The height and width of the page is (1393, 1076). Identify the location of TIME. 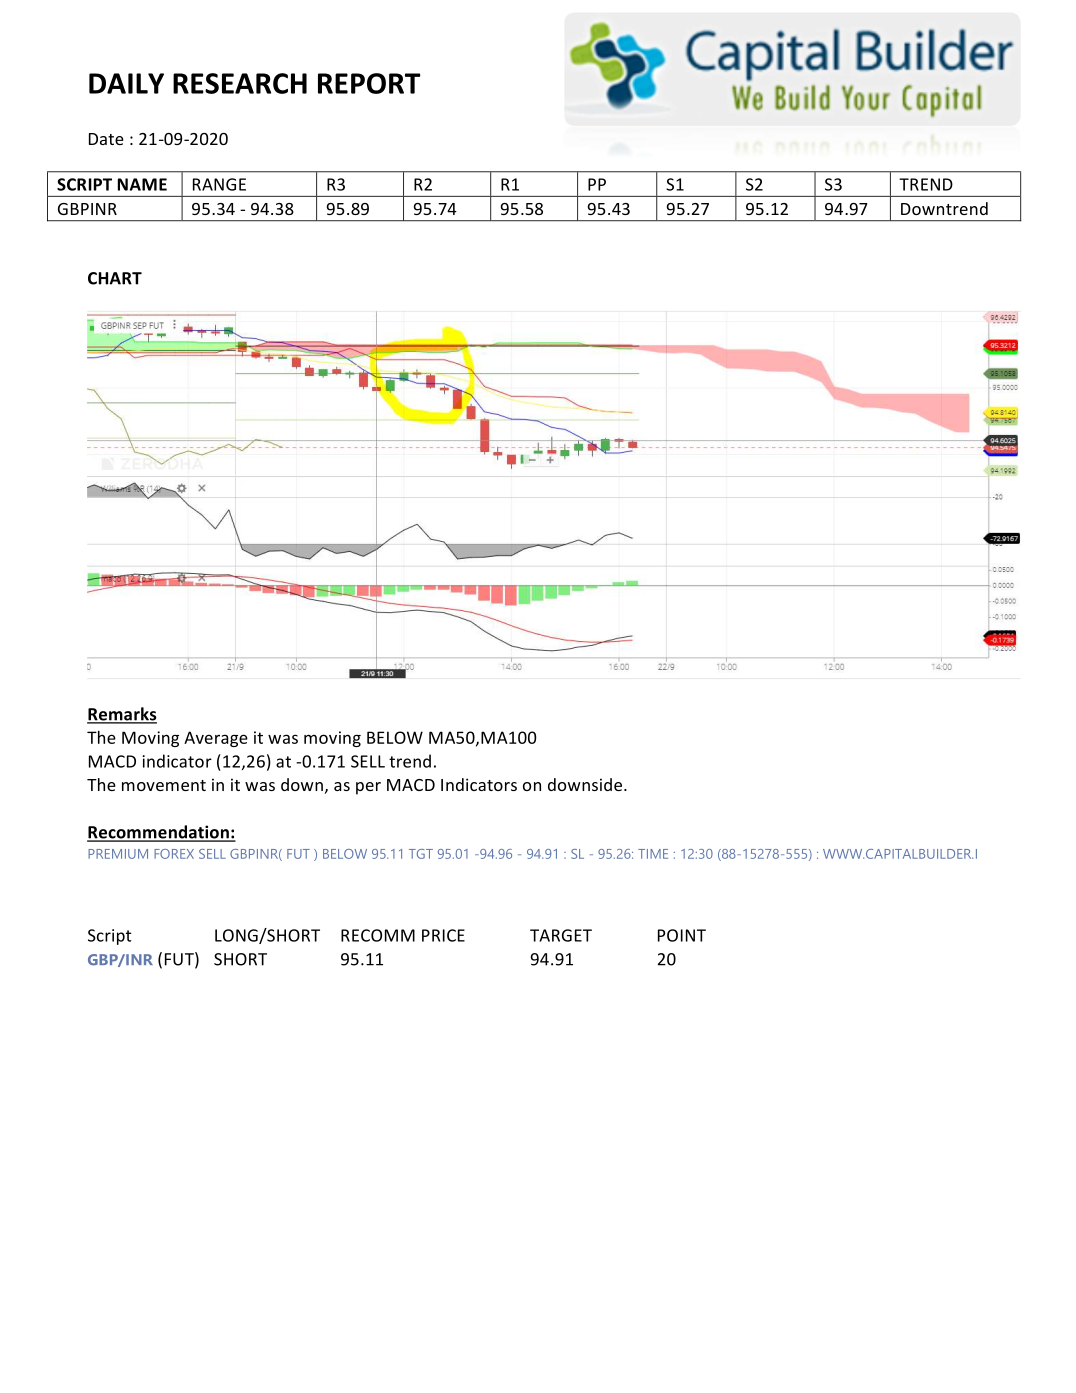
(653, 854).
